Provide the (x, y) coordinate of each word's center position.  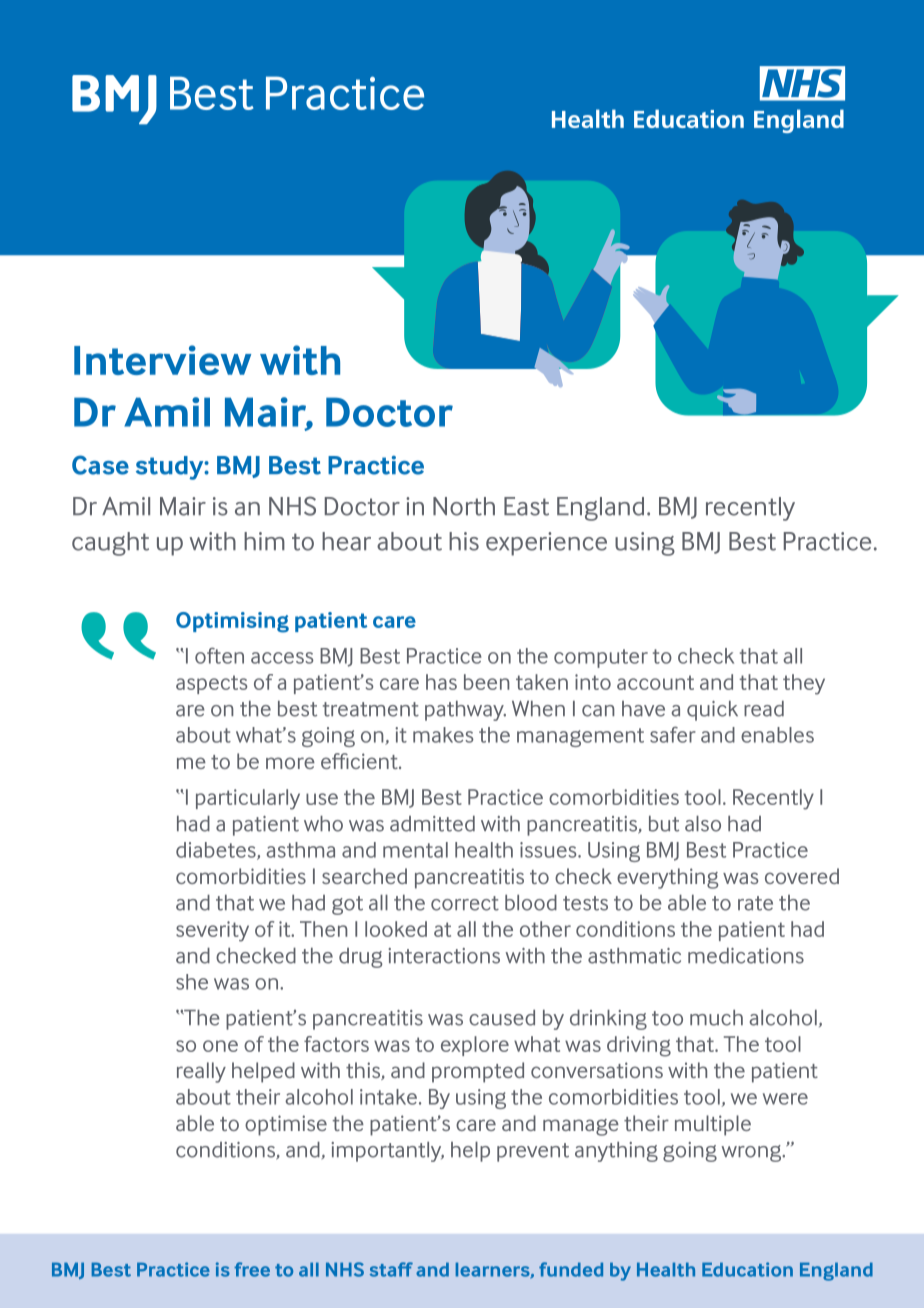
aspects (211, 684)
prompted (478, 1072)
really (201, 1072)
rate (755, 903)
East (526, 506)
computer (601, 658)
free (252, 1269)
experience (546, 544)
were (785, 1099)
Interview (162, 360)
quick (712, 711)
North (464, 506)
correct (465, 903)
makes (443, 735)
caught (110, 544)
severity (212, 931)
